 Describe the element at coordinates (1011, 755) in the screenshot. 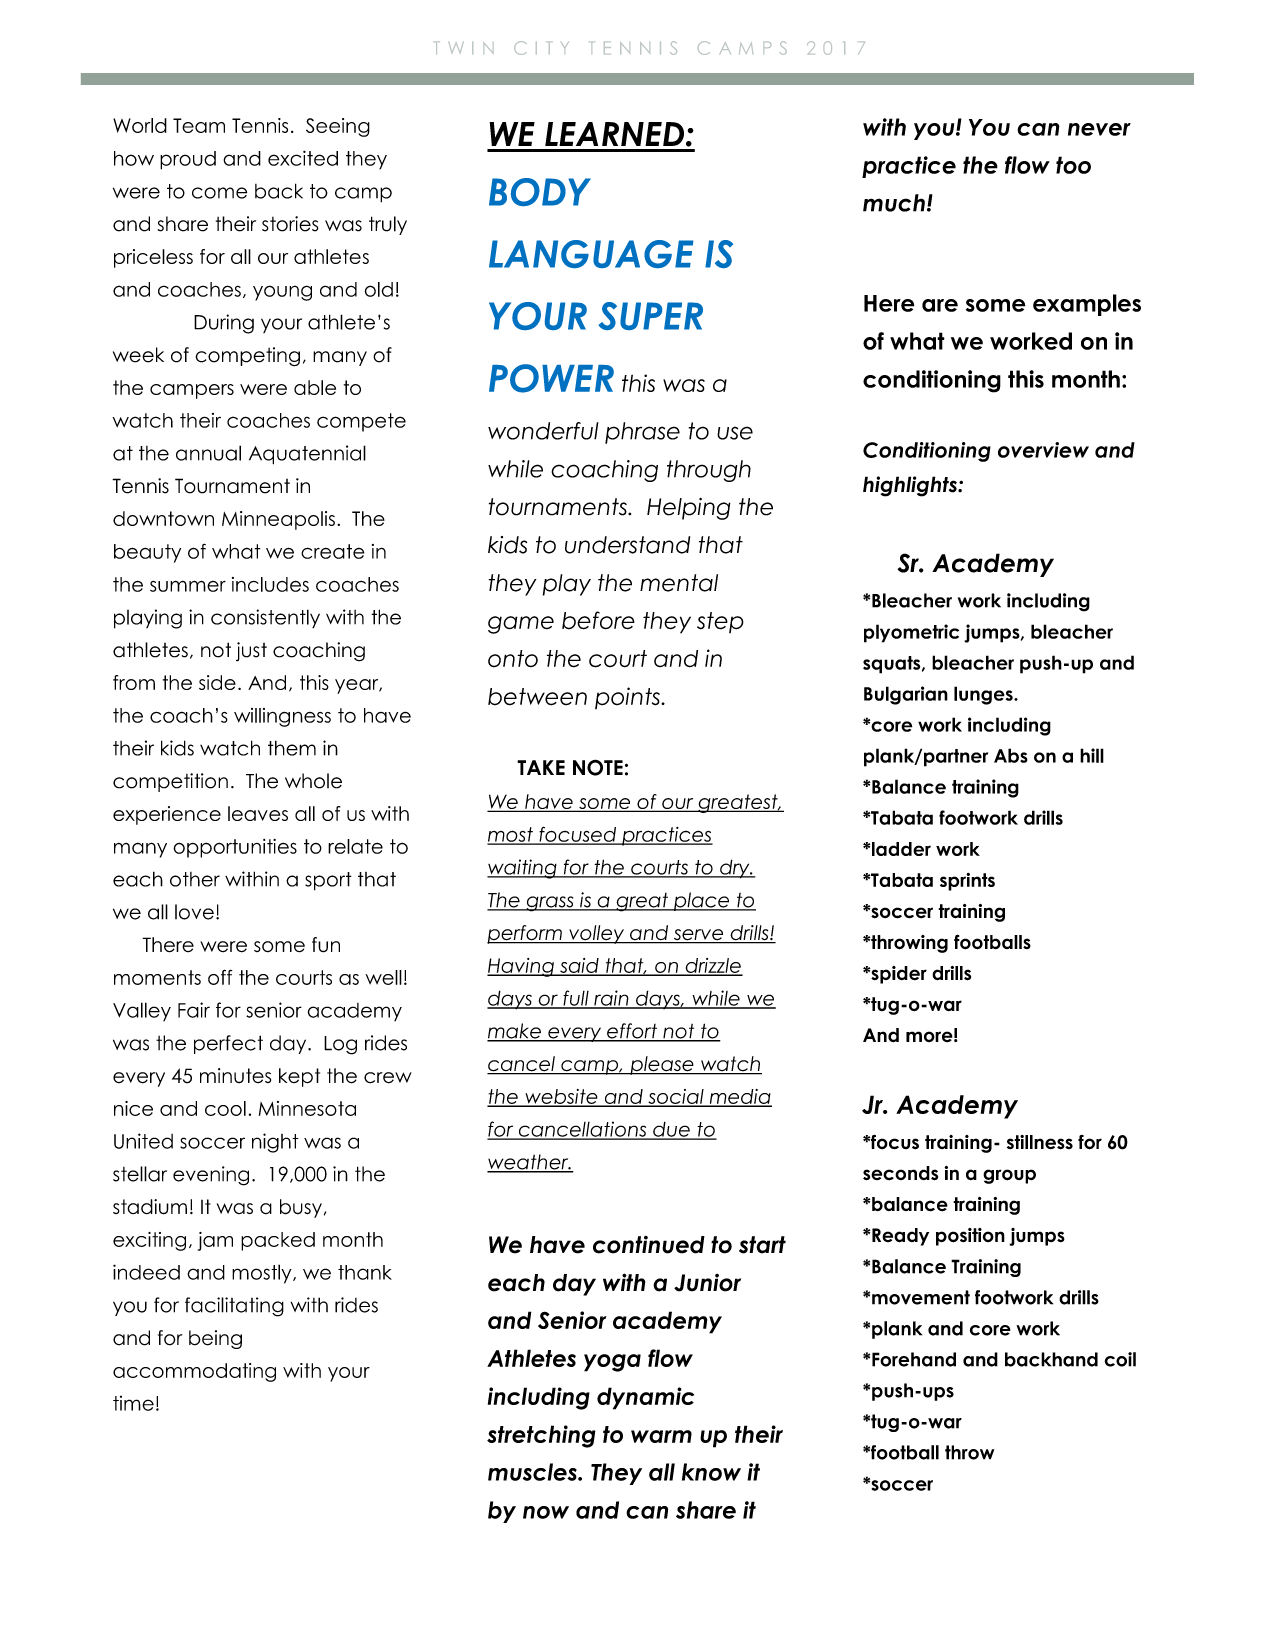

I see `Abs` at that location.
